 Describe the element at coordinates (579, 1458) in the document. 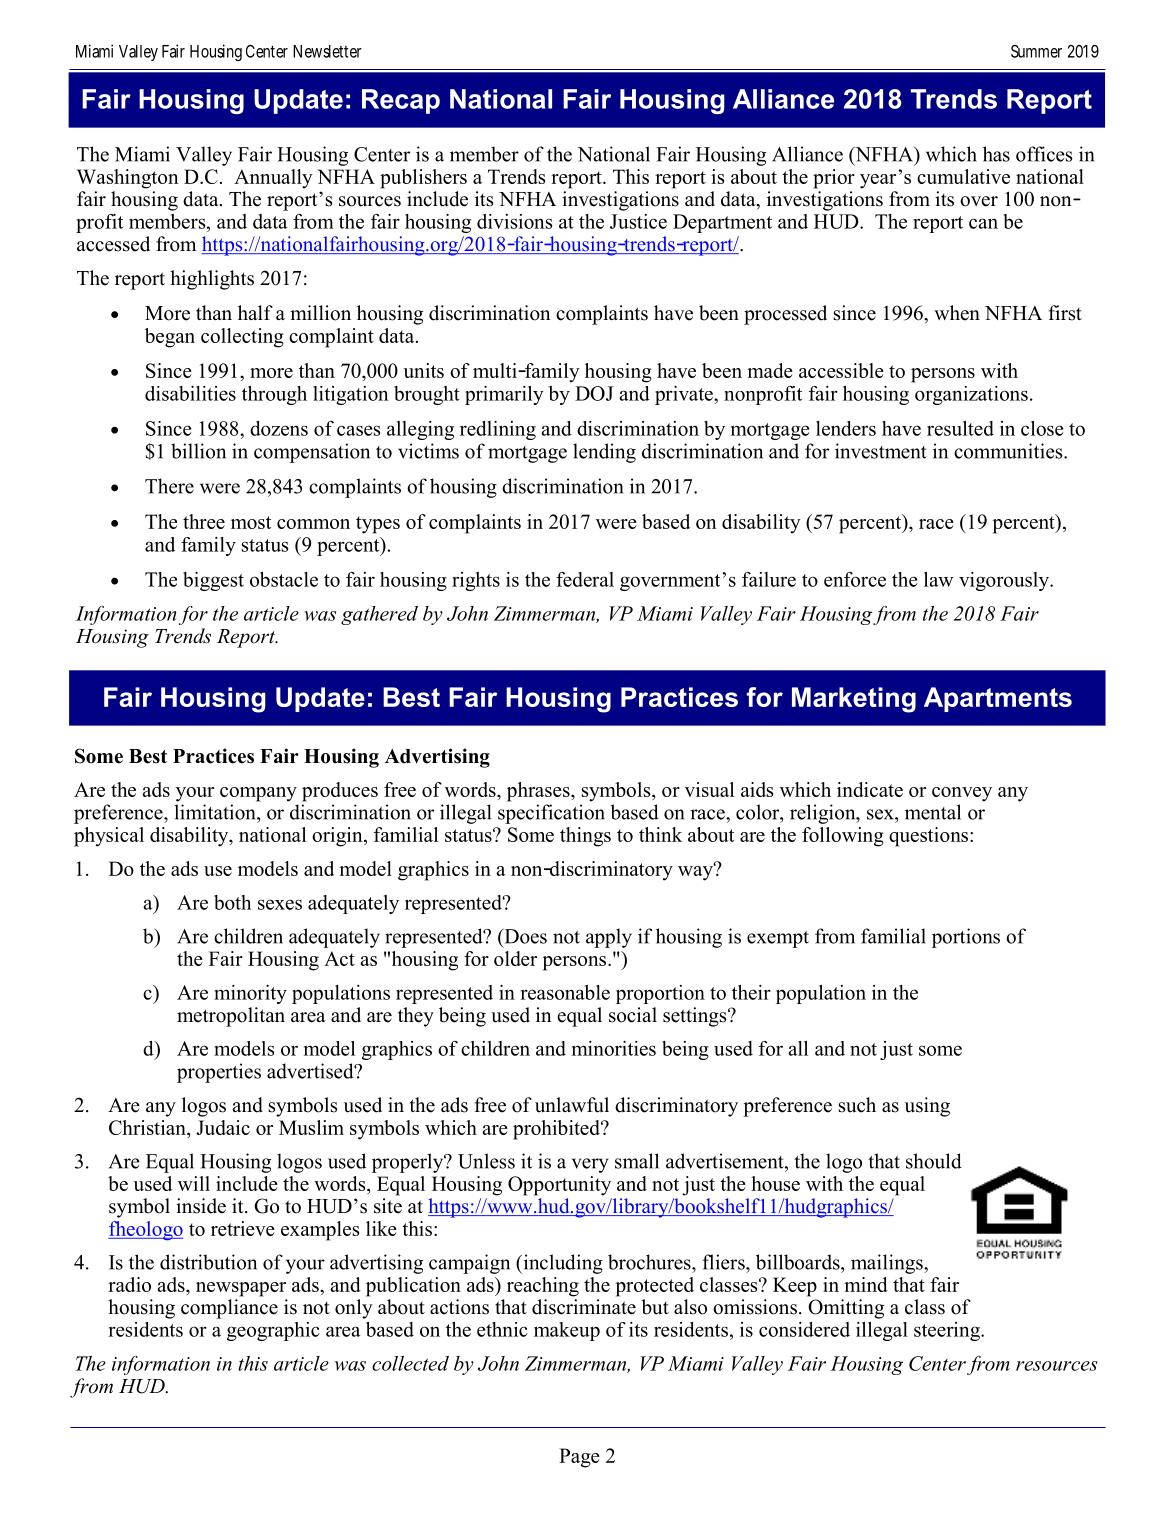

I see `Page` at that location.
